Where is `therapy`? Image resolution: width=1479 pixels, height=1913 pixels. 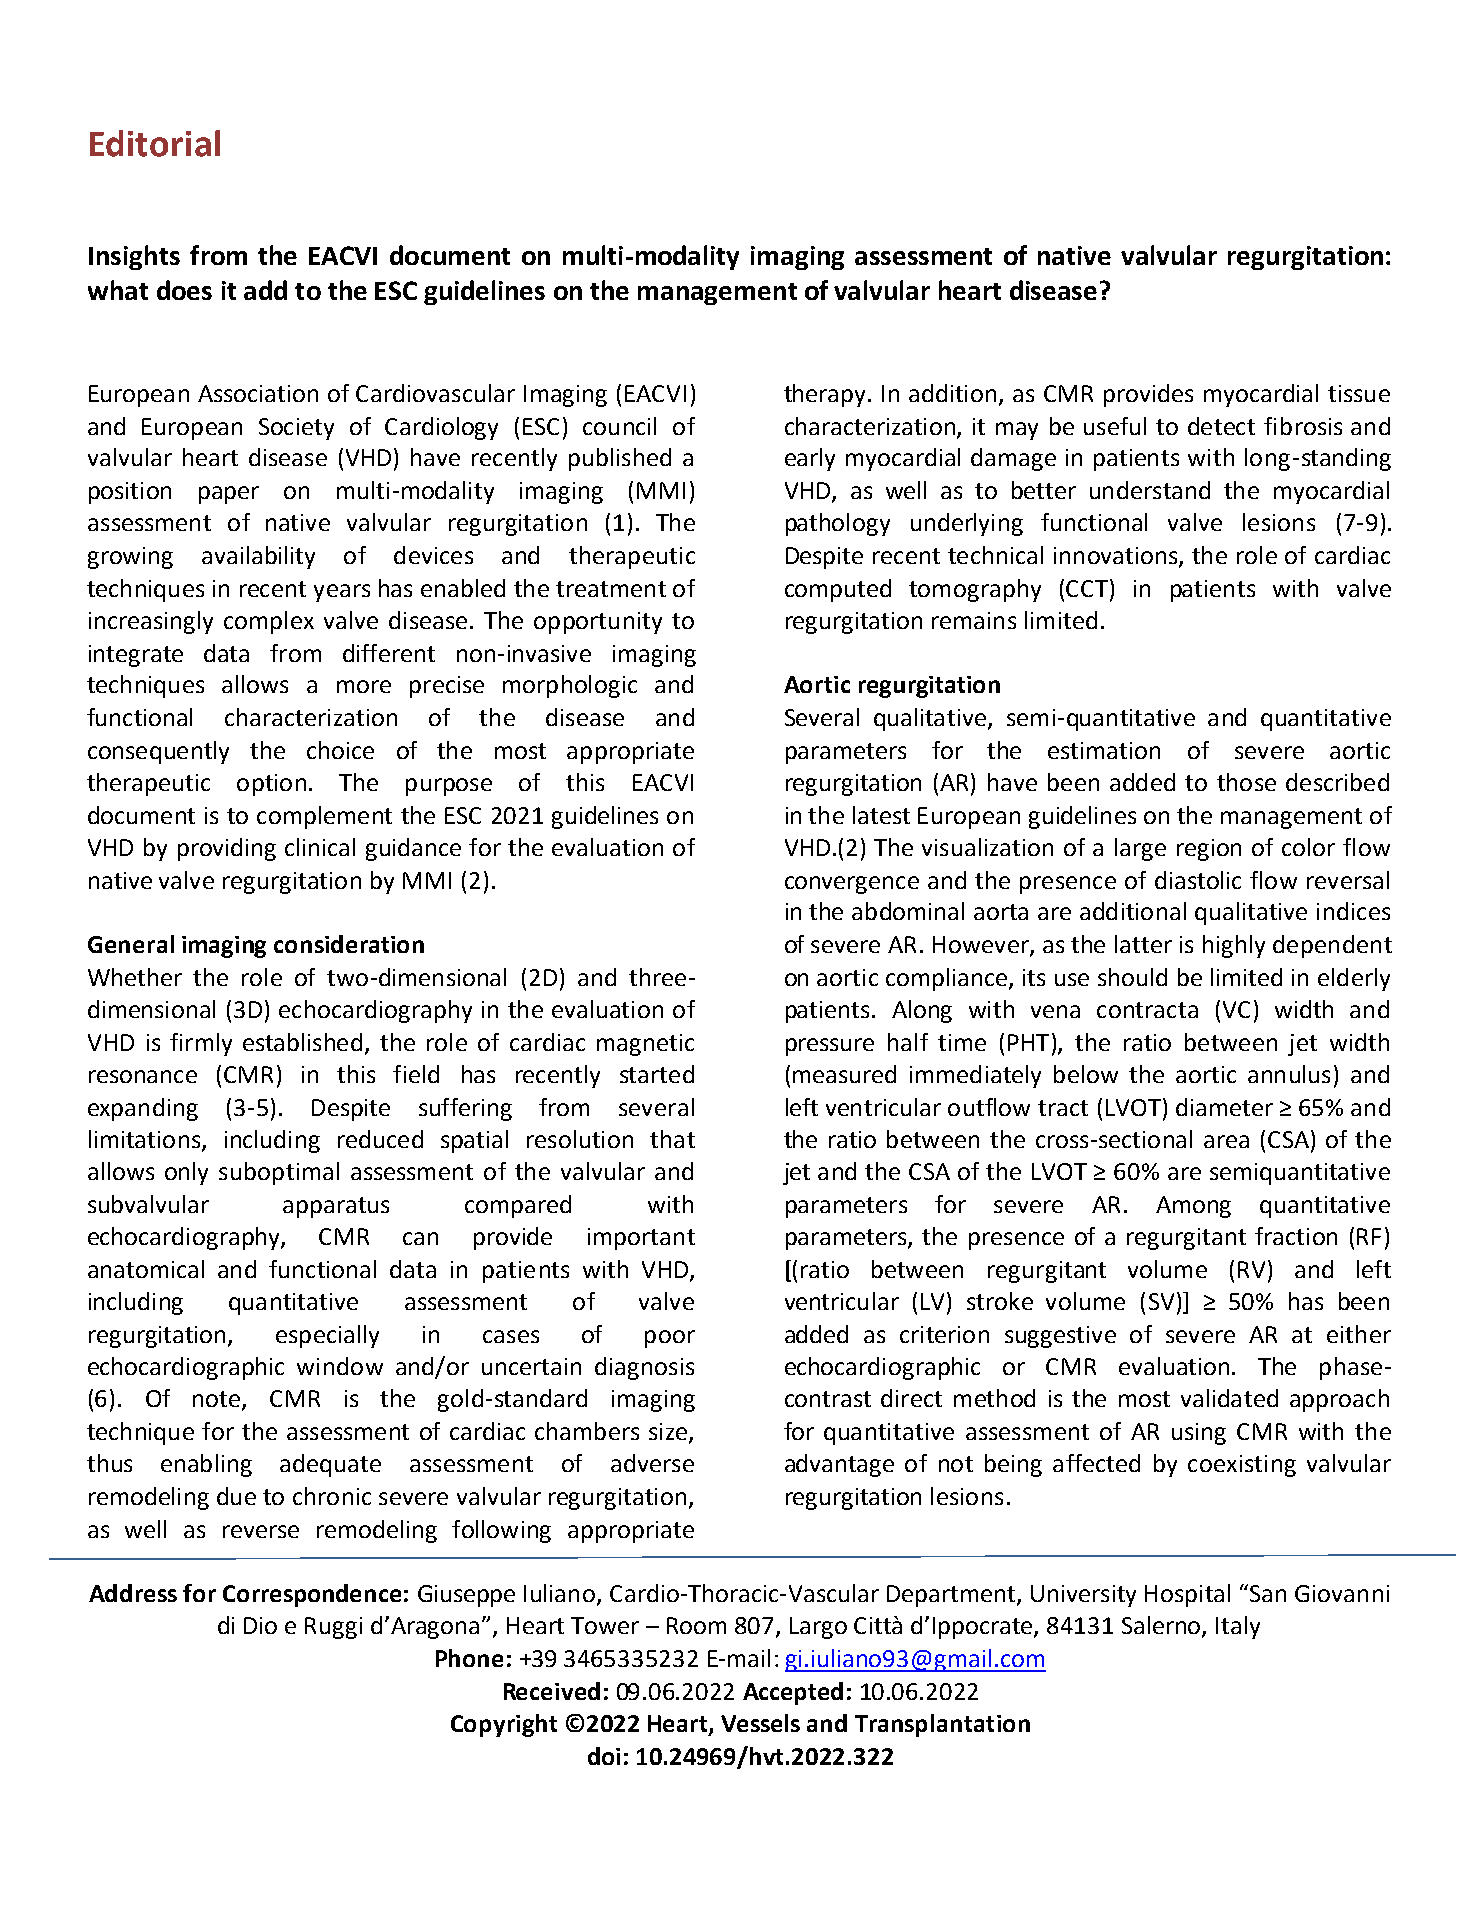
therapy is located at coordinates (826, 395).
